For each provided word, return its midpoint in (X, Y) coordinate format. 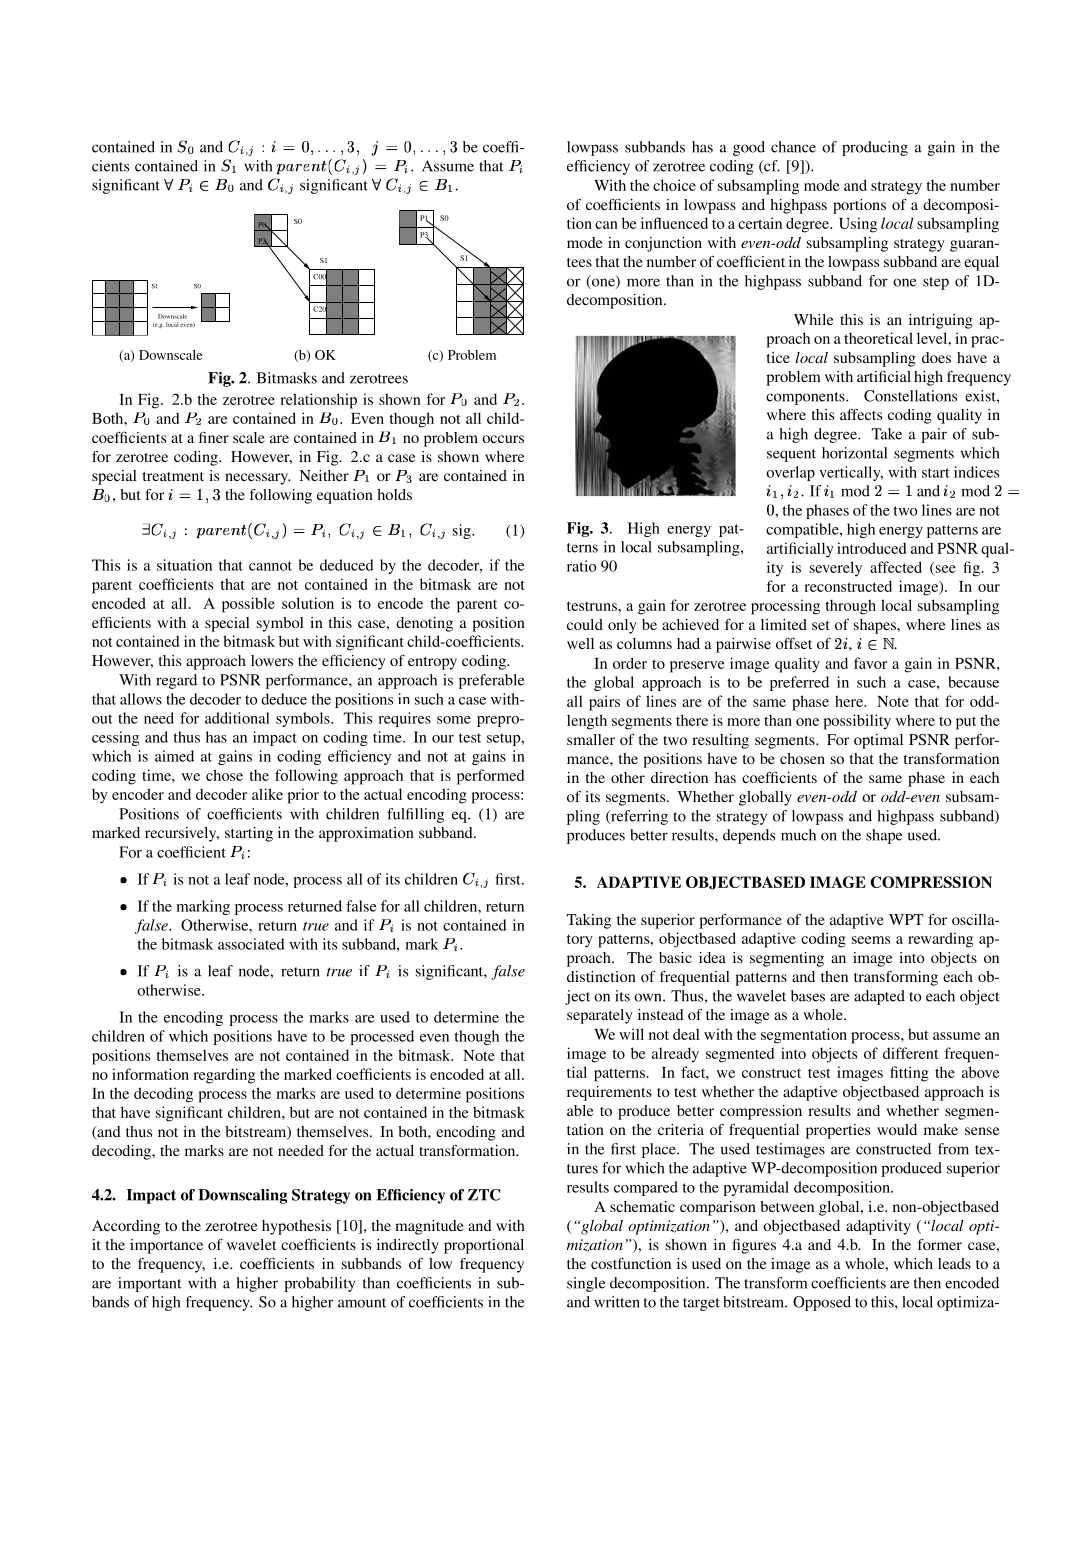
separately (600, 1016)
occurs (503, 439)
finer (214, 437)
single (586, 1284)
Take (886, 434)
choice (674, 185)
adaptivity (878, 1227)
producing (875, 148)
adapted (879, 997)
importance (166, 1246)
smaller (591, 739)
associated (251, 944)
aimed (174, 756)
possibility (857, 722)
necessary (257, 479)
